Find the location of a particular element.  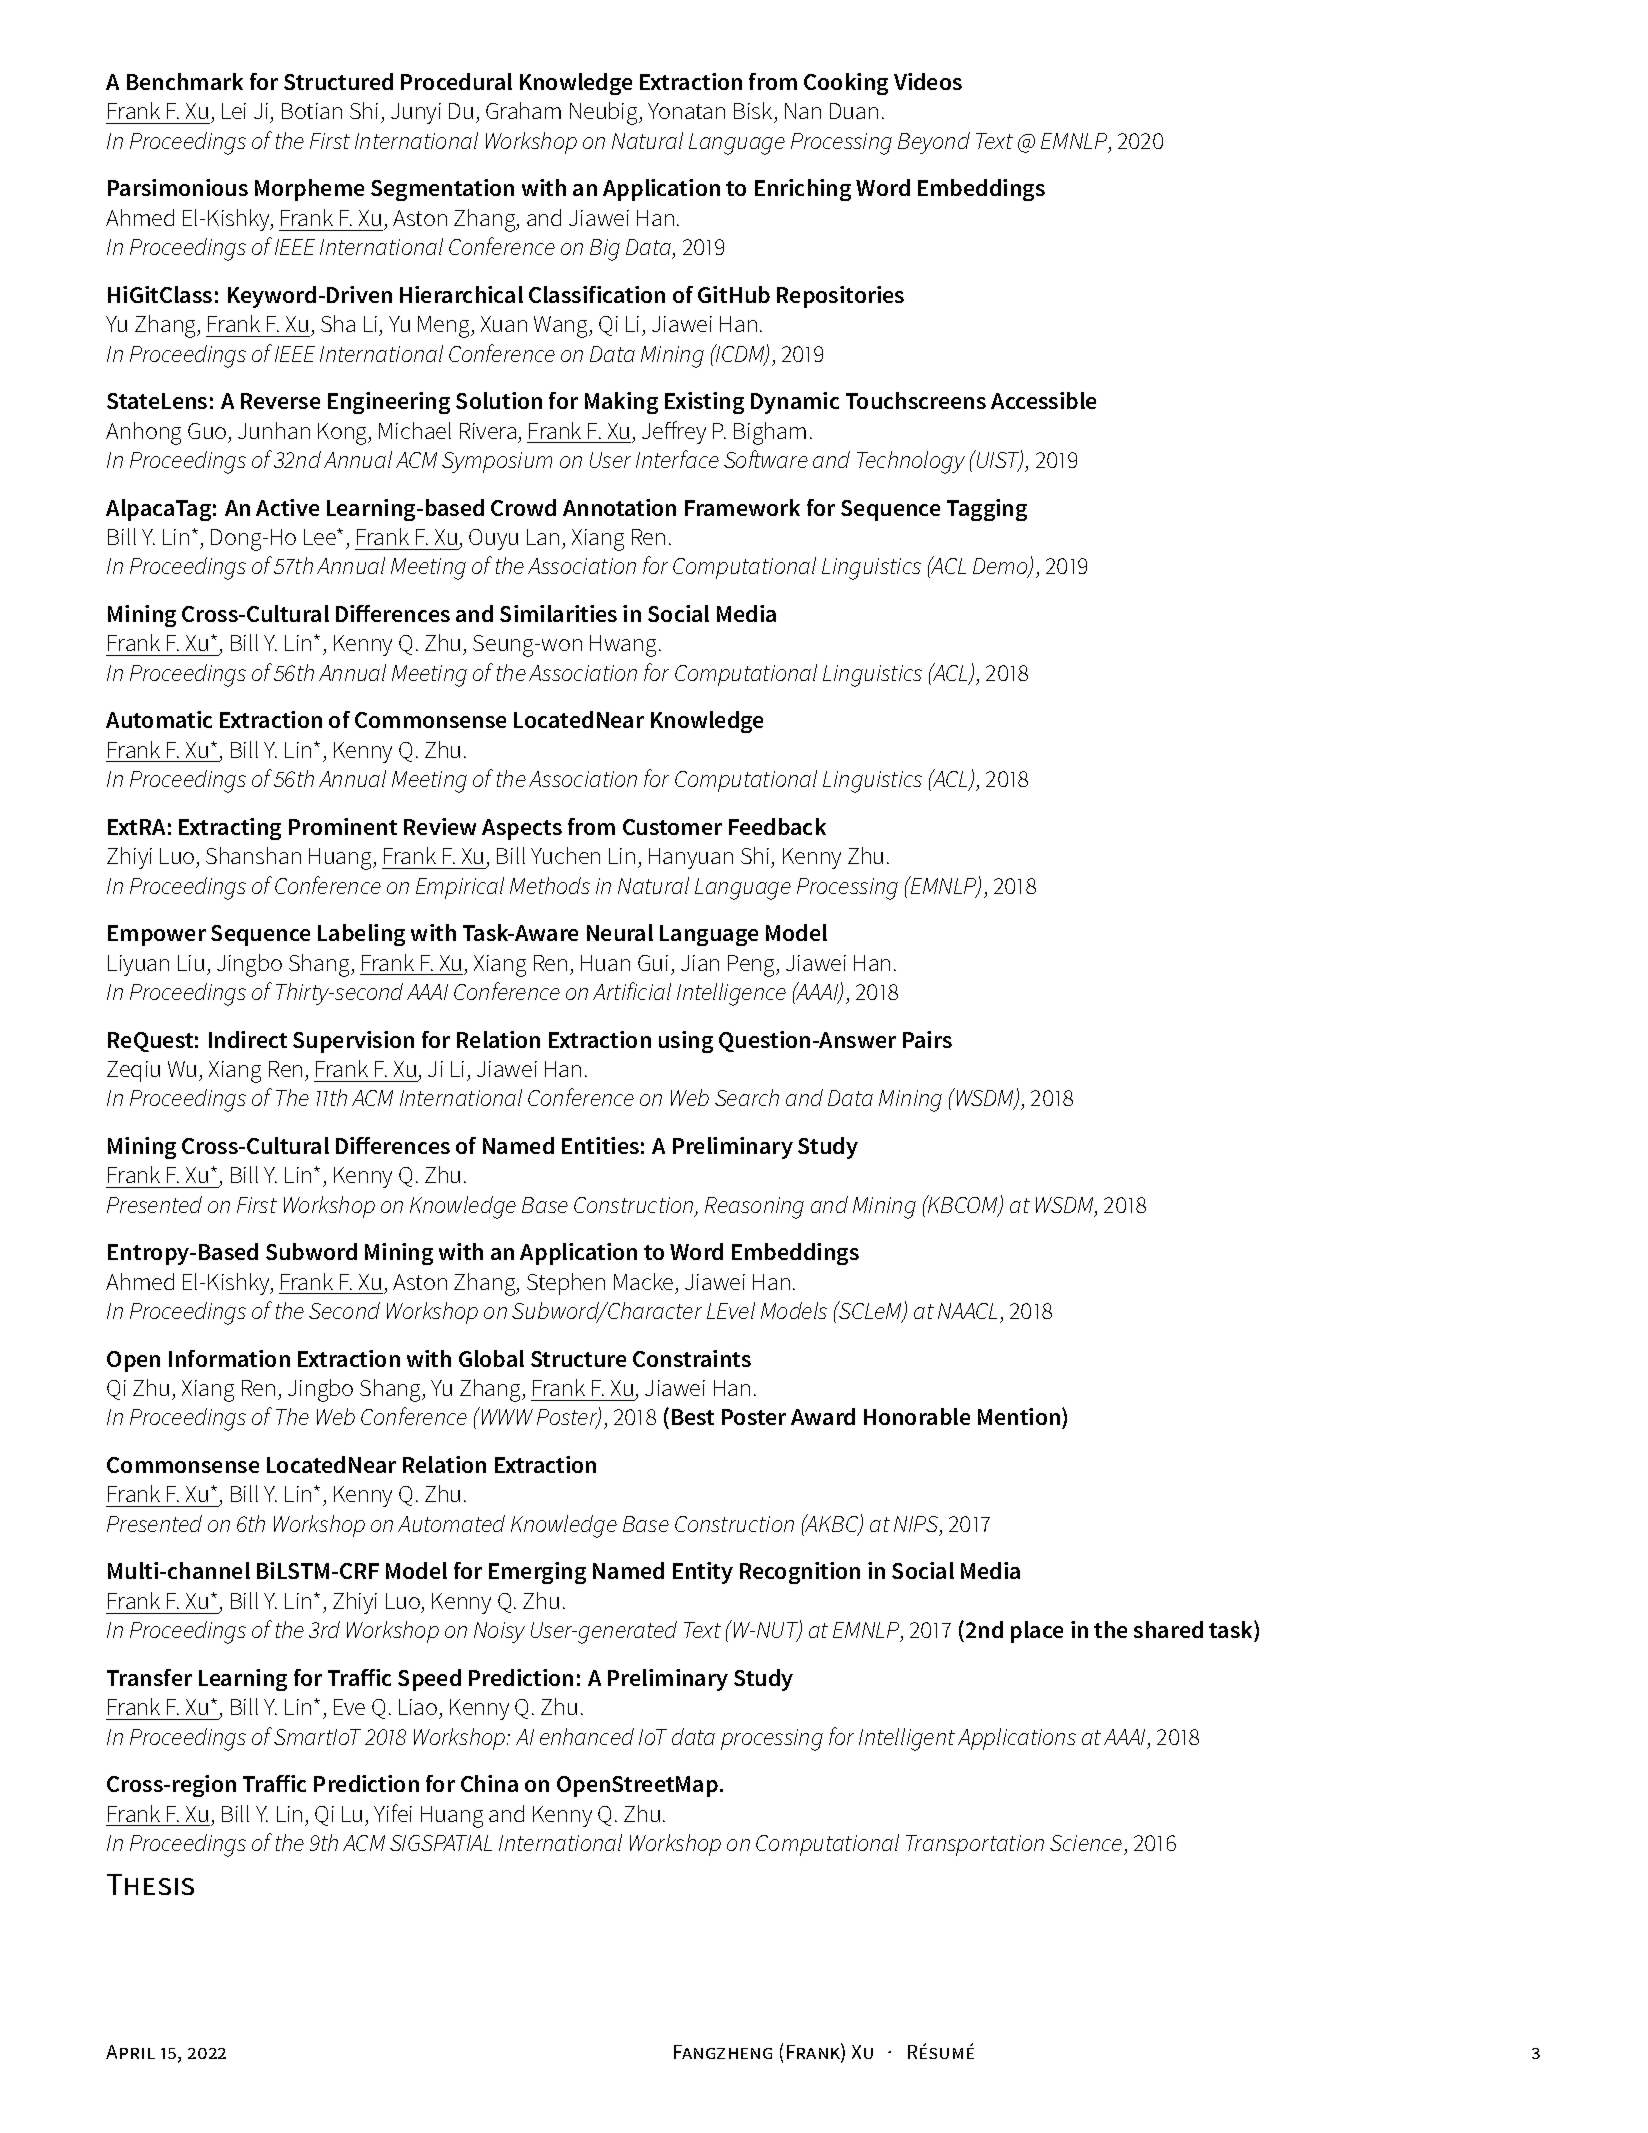

using is located at coordinates (686, 1042).
